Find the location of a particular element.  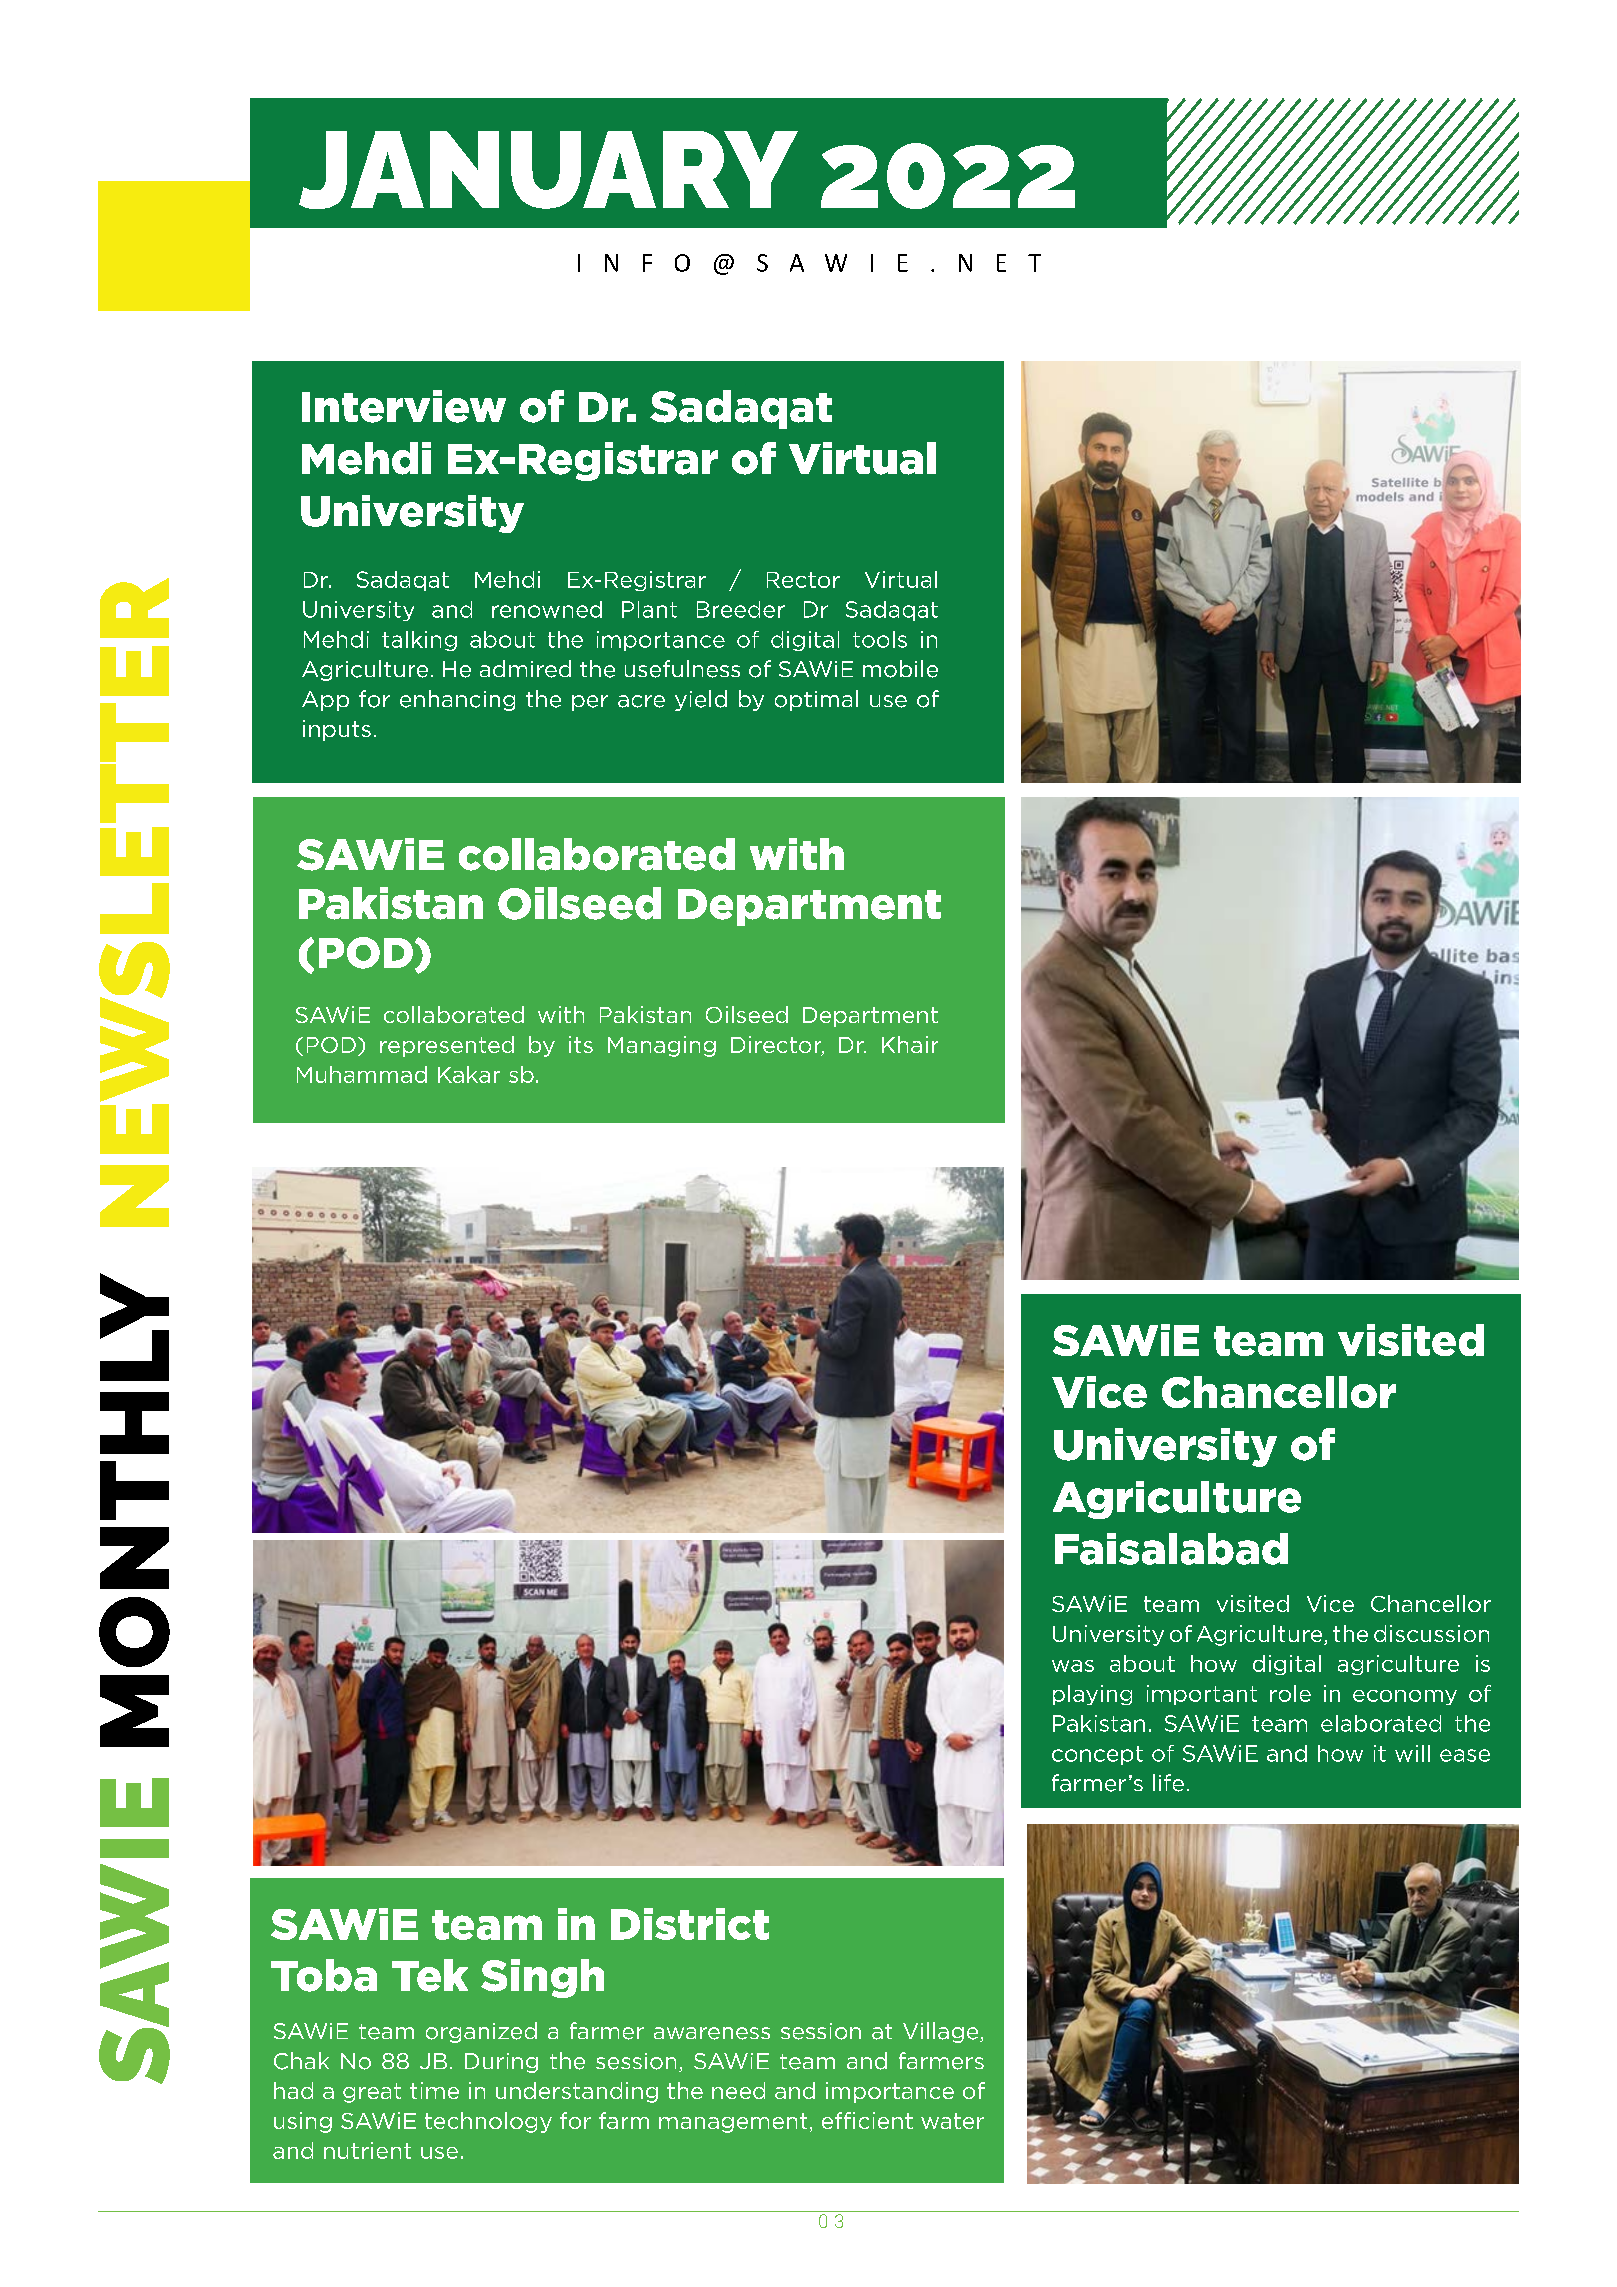

Breeder is located at coordinates (741, 609).
